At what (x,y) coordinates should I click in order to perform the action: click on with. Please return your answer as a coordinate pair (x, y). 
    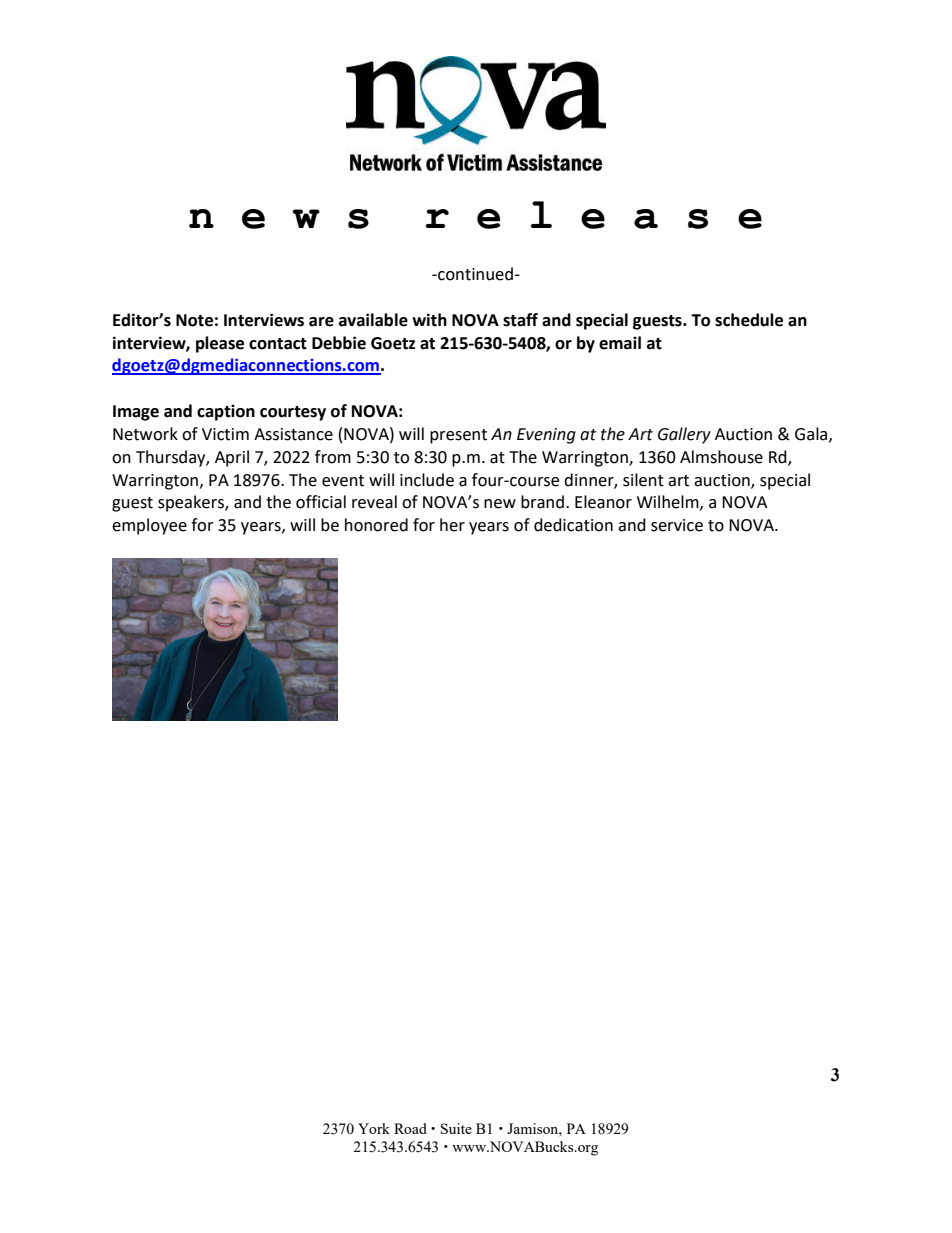
    Looking at the image, I should click on (429, 320).
